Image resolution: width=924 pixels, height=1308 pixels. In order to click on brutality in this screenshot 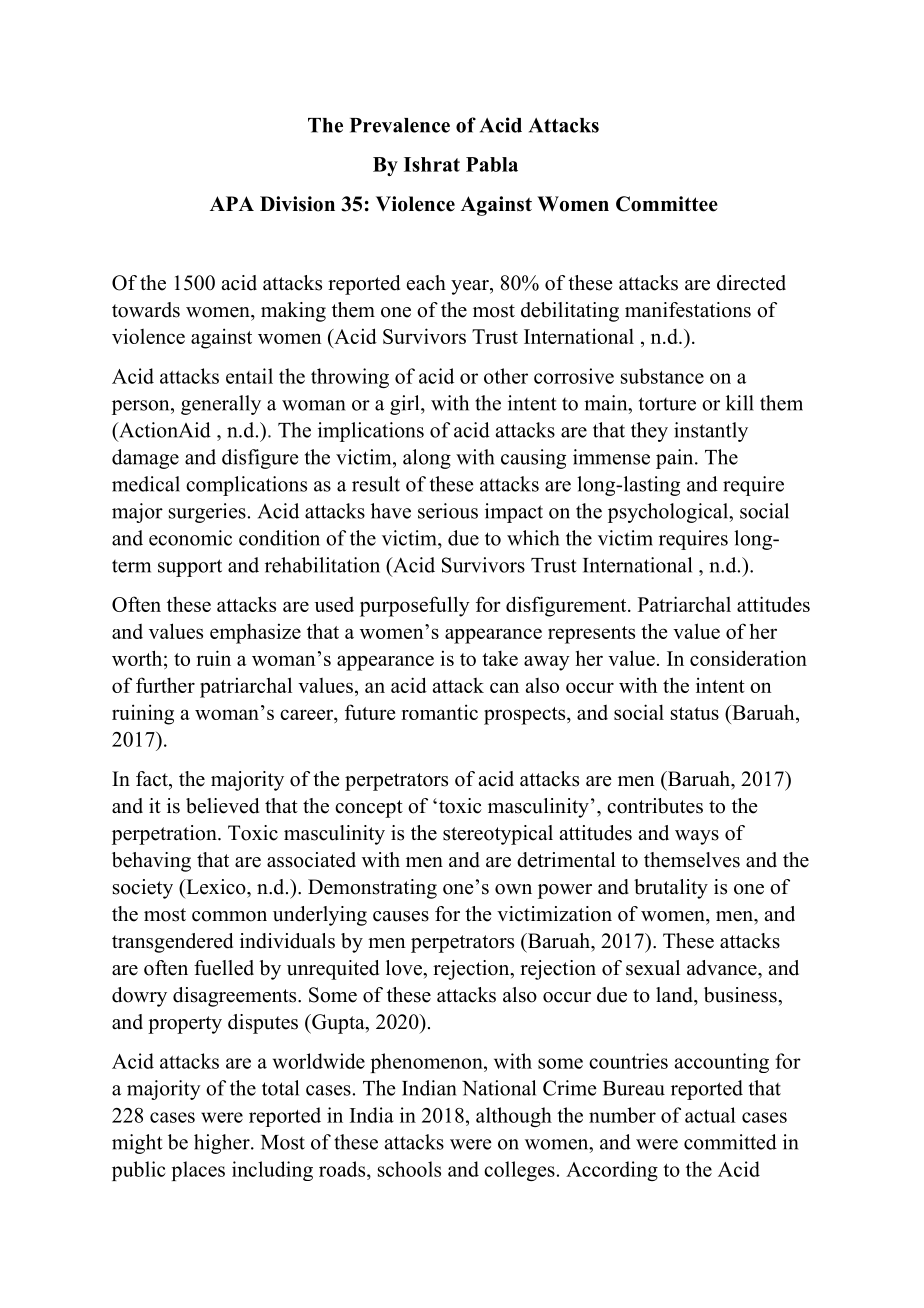, I will do `click(671, 889)`.
